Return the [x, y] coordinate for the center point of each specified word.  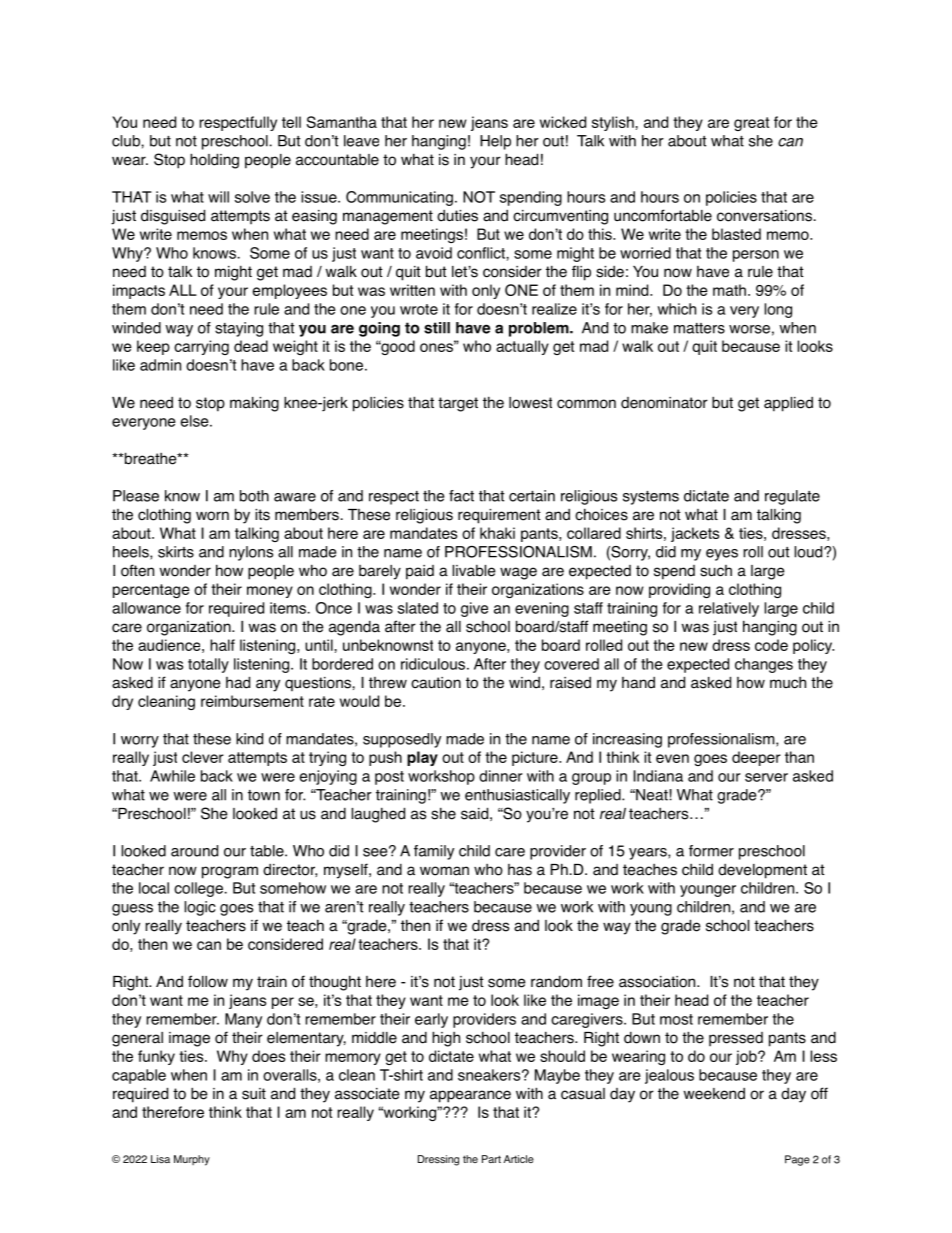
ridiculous [434, 664]
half [222, 645]
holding [214, 161]
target [458, 404]
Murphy [192, 1160]
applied [788, 404]
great [751, 124]
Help [495, 142]
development [762, 871]
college [198, 889]
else [196, 421]
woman [444, 871]
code [771, 645]
